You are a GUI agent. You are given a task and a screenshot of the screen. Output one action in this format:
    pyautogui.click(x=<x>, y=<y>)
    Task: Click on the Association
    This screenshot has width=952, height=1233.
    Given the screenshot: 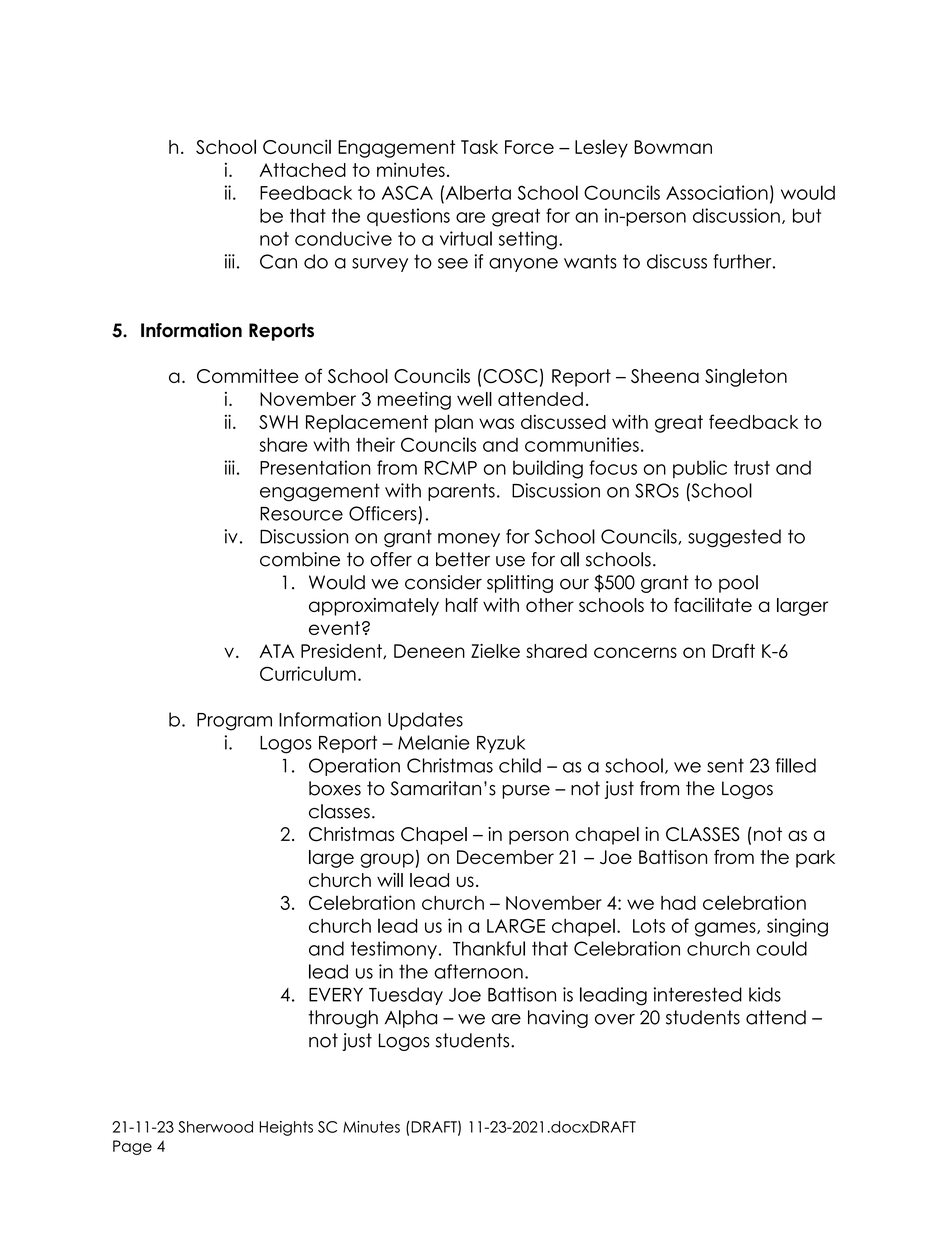 What is the action you would take?
    pyautogui.click(x=717, y=192)
